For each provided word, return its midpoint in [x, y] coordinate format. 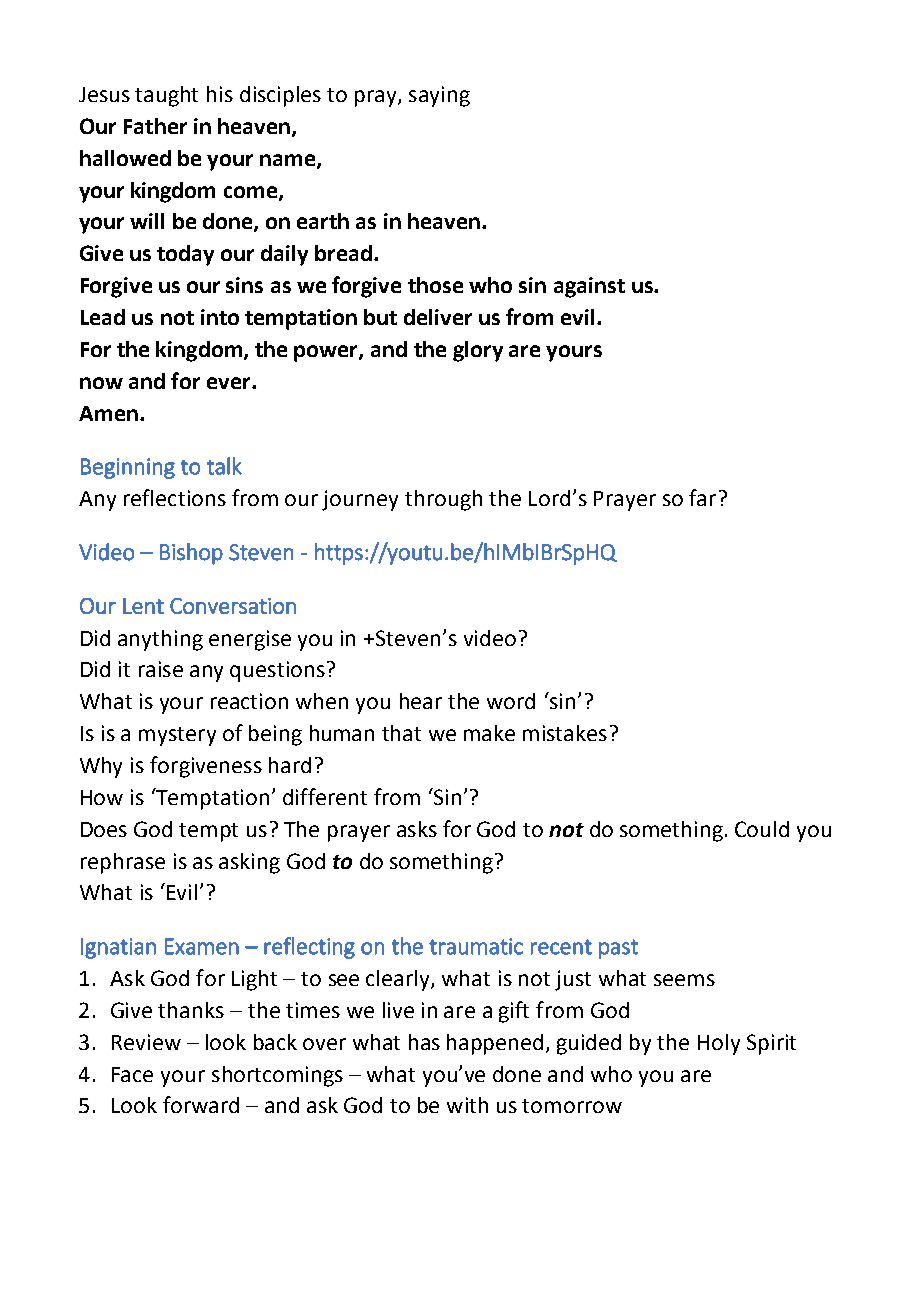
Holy [719, 1044]
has [424, 1042]
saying [439, 96]
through [443, 500]
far [702, 497]
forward [201, 1104]
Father [155, 126]
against [589, 287]
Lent [143, 606]
